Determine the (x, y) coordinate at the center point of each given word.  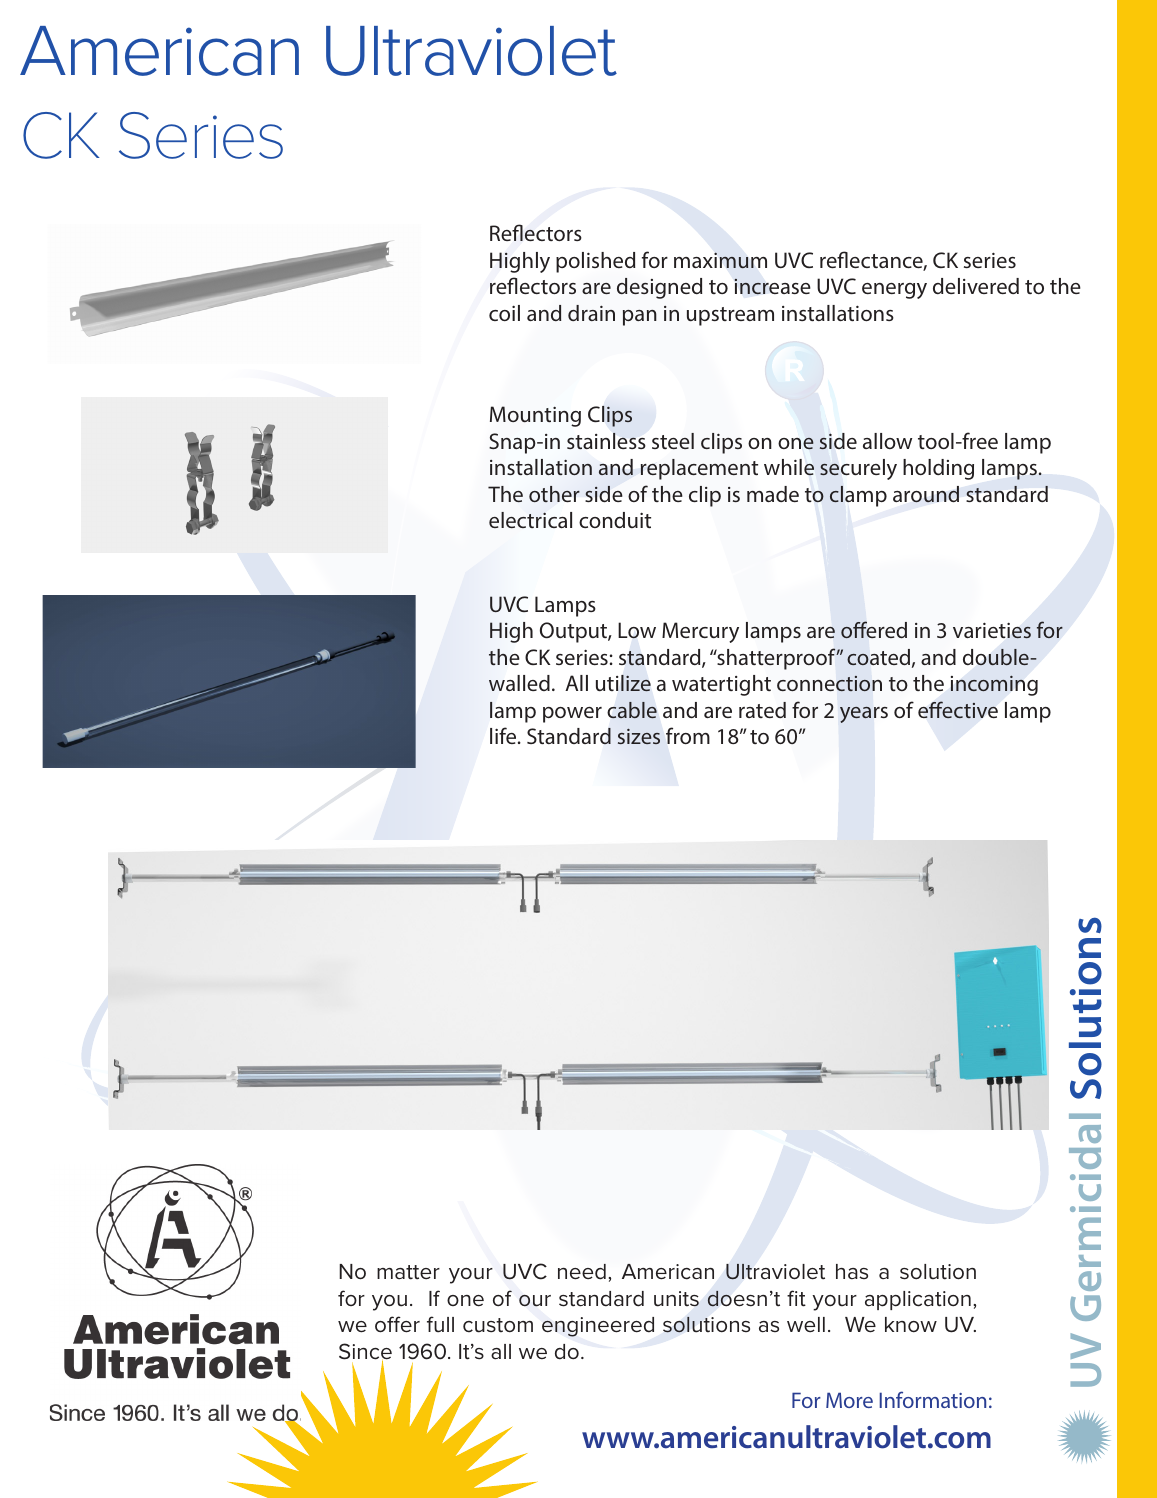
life (504, 735)
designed (659, 288)
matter (408, 1272)
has (852, 1271)
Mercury (700, 632)
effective (958, 709)
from (688, 735)
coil (504, 313)
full (440, 1324)
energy (894, 291)
